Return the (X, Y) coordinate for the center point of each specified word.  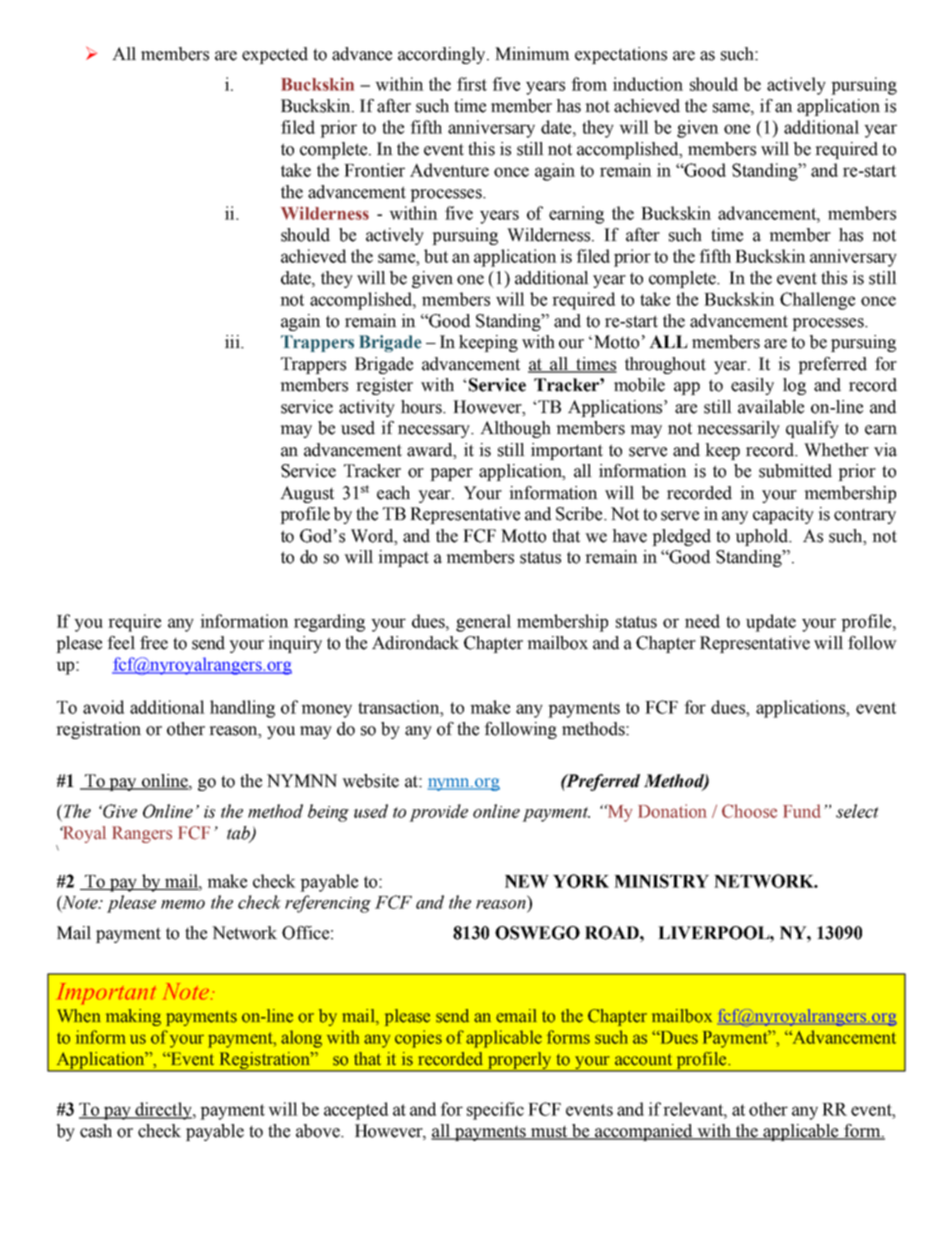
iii (233, 341)
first (472, 84)
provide (438, 813)
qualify (812, 429)
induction (648, 84)
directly (163, 1111)
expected (275, 55)
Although (515, 429)
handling (242, 709)
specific (495, 1111)
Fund (802, 811)
